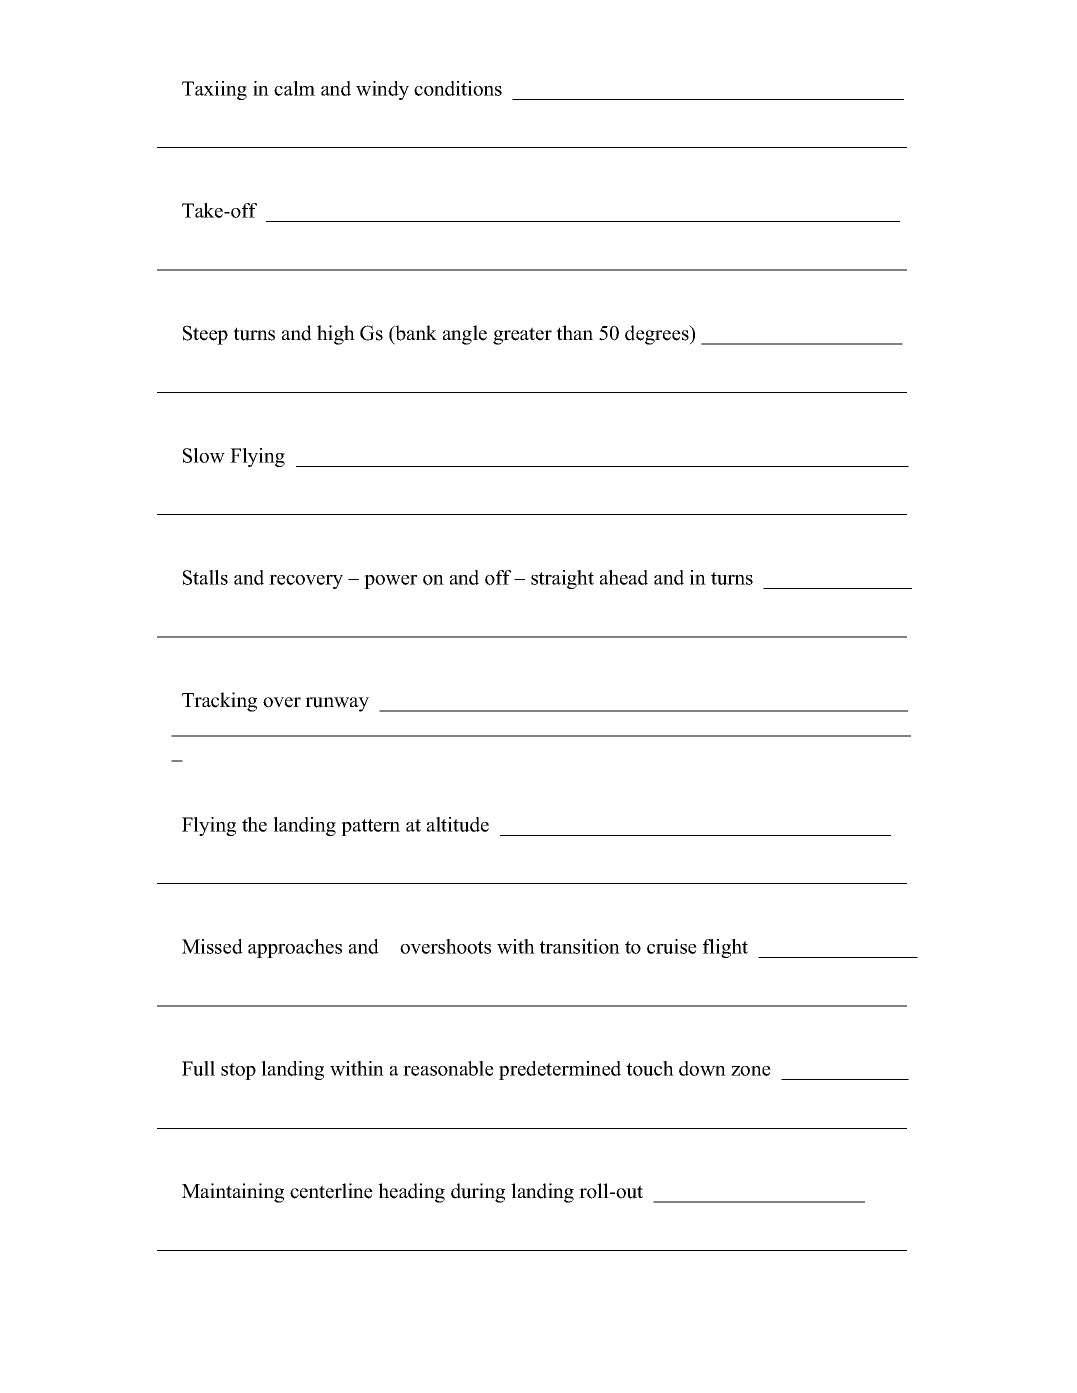 This page has height=1393, width=1077. Describe the element at coordinates (702, 1068) in the page. I see `down` at that location.
